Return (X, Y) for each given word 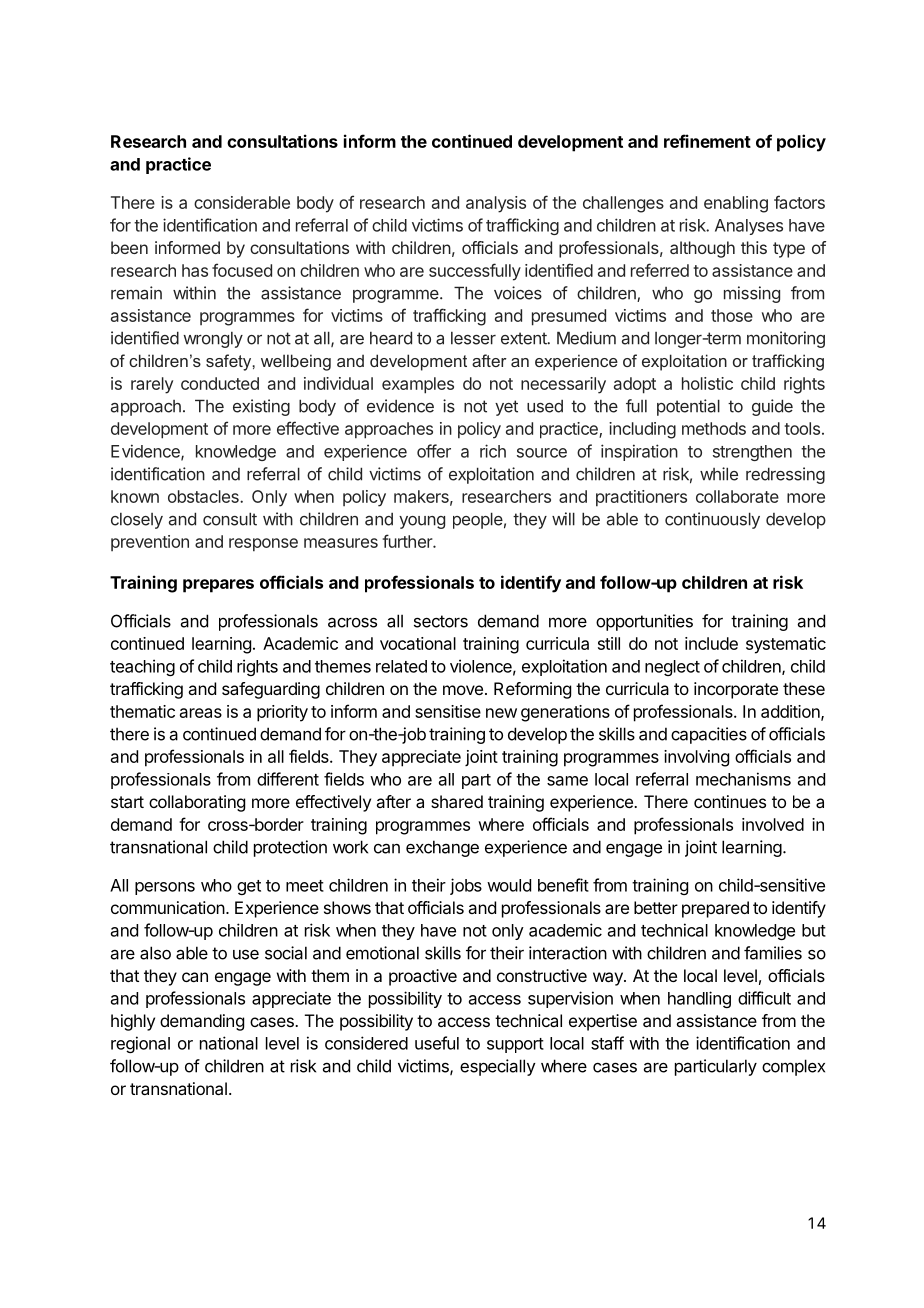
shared (457, 801)
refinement (707, 141)
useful (437, 1043)
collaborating (197, 803)
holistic (707, 383)
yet (506, 408)
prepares (218, 586)
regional (140, 1044)
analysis (496, 204)
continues (730, 801)
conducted (220, 383)
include (711, 643)
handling (699, 999)
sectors (441, 621)
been (129, 247)
